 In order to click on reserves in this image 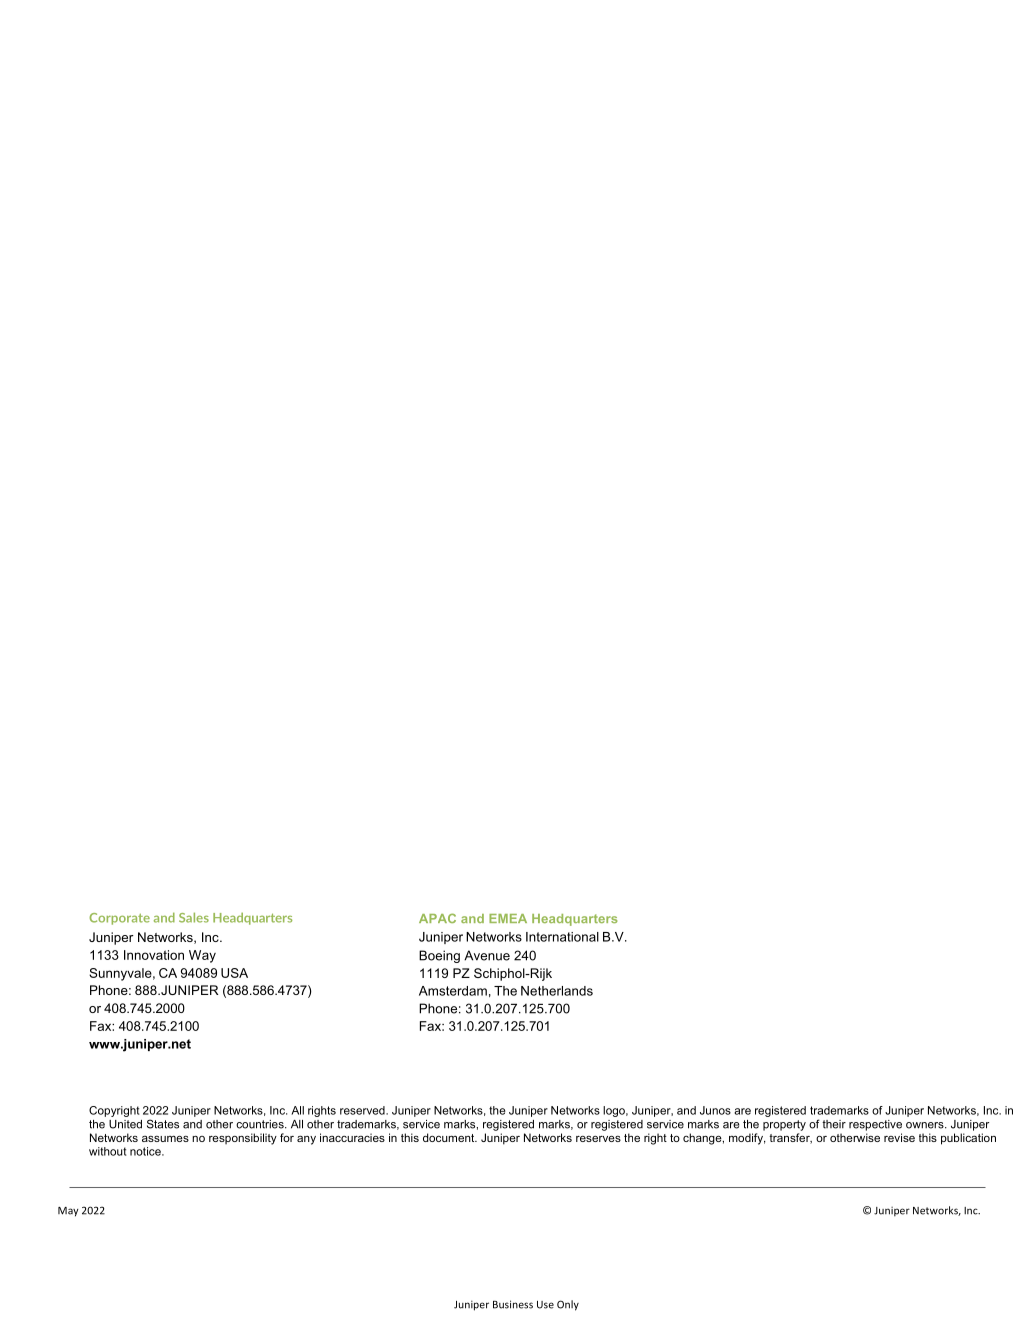, I will do `click(598, 1139)`.
